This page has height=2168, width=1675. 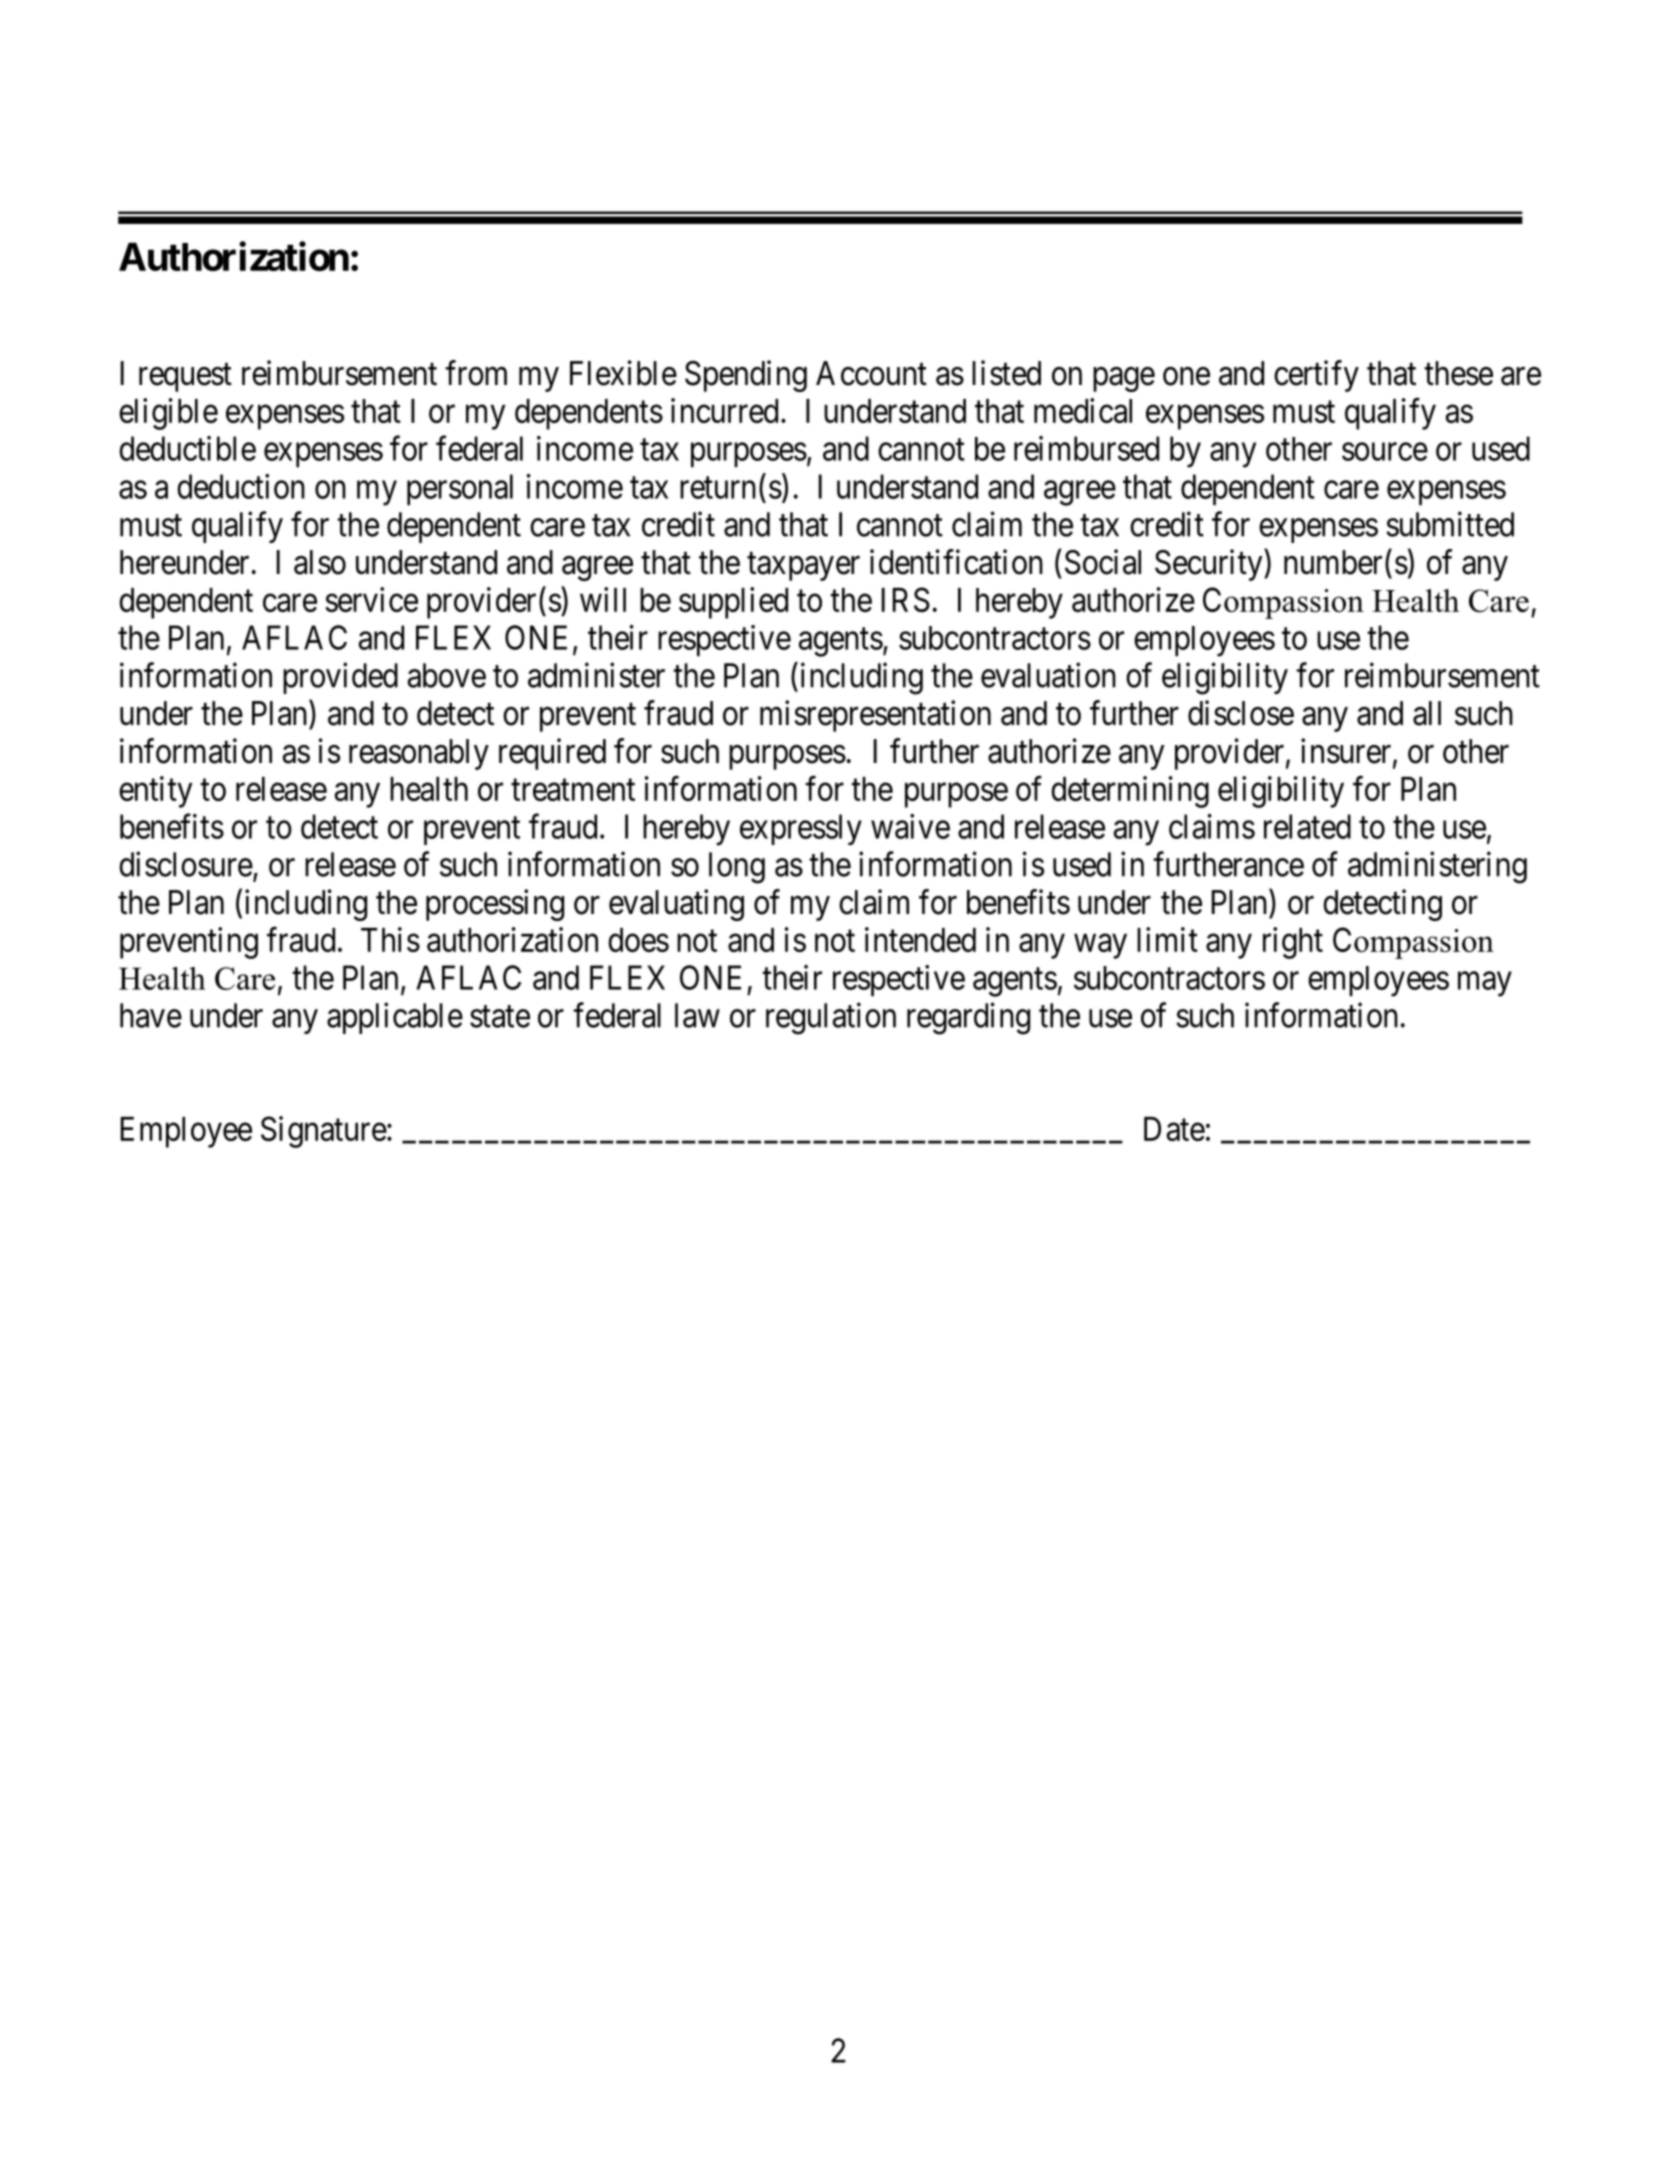 What do you see at coordinates (733, 603) in the page?
I see `supplied` at bounding box center [733, 603].
